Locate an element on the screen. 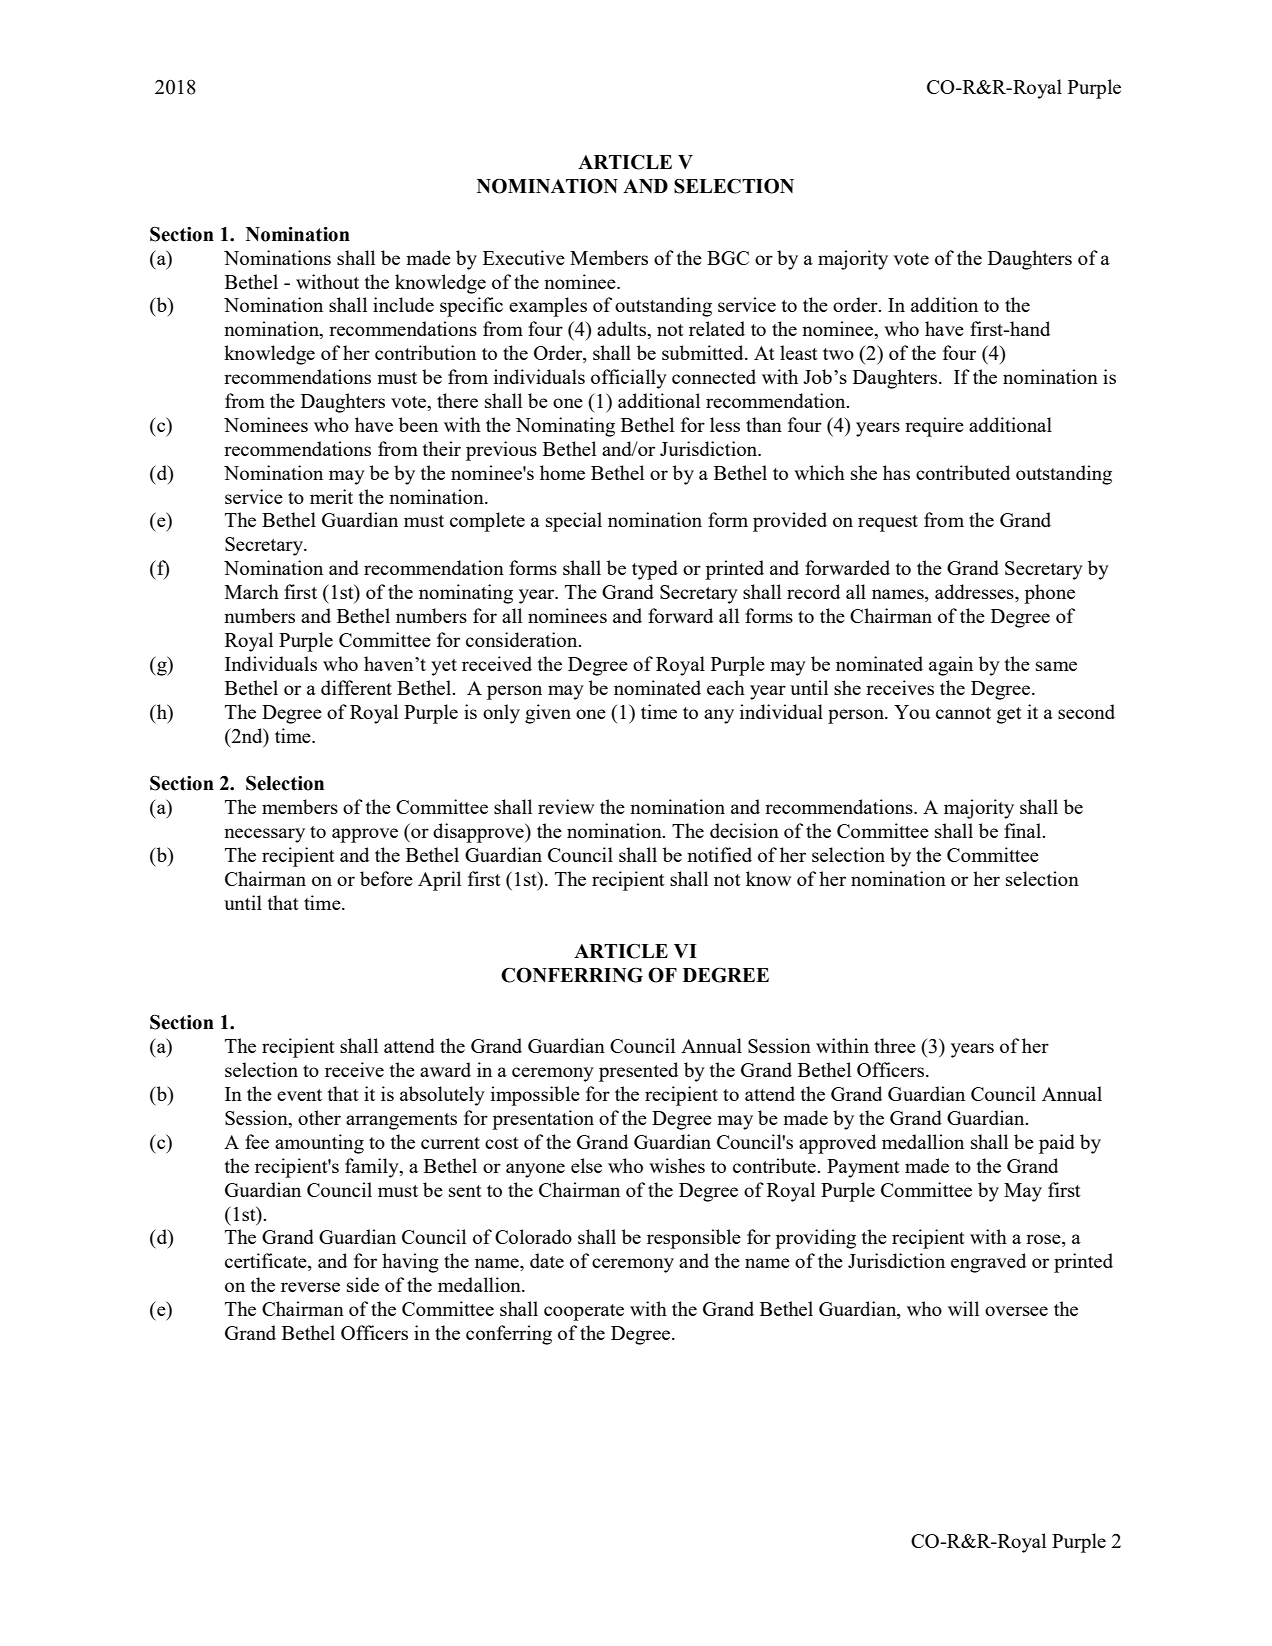  reverse is located at coordinates (310, 1287).
